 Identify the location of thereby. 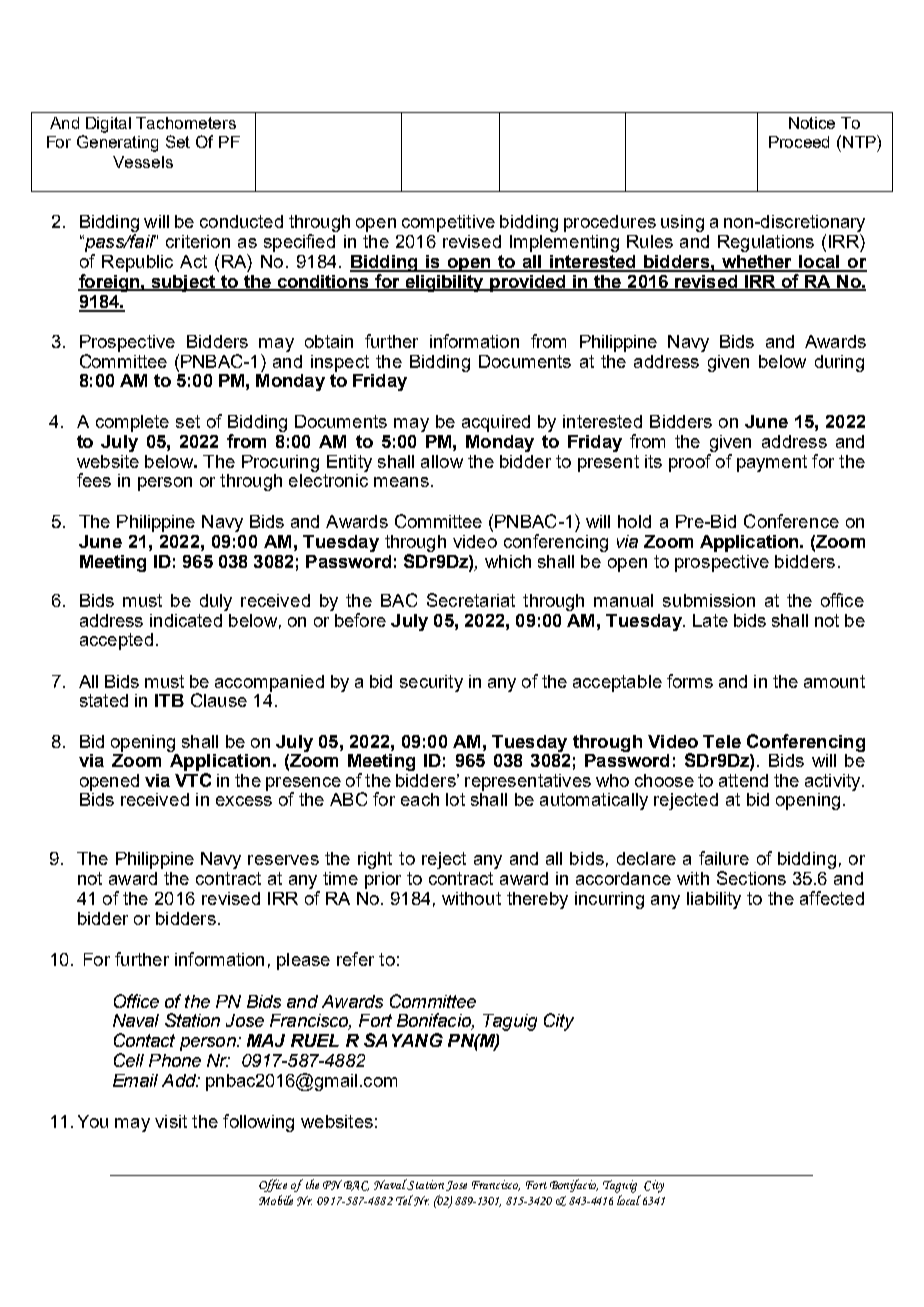
(537, 900).
